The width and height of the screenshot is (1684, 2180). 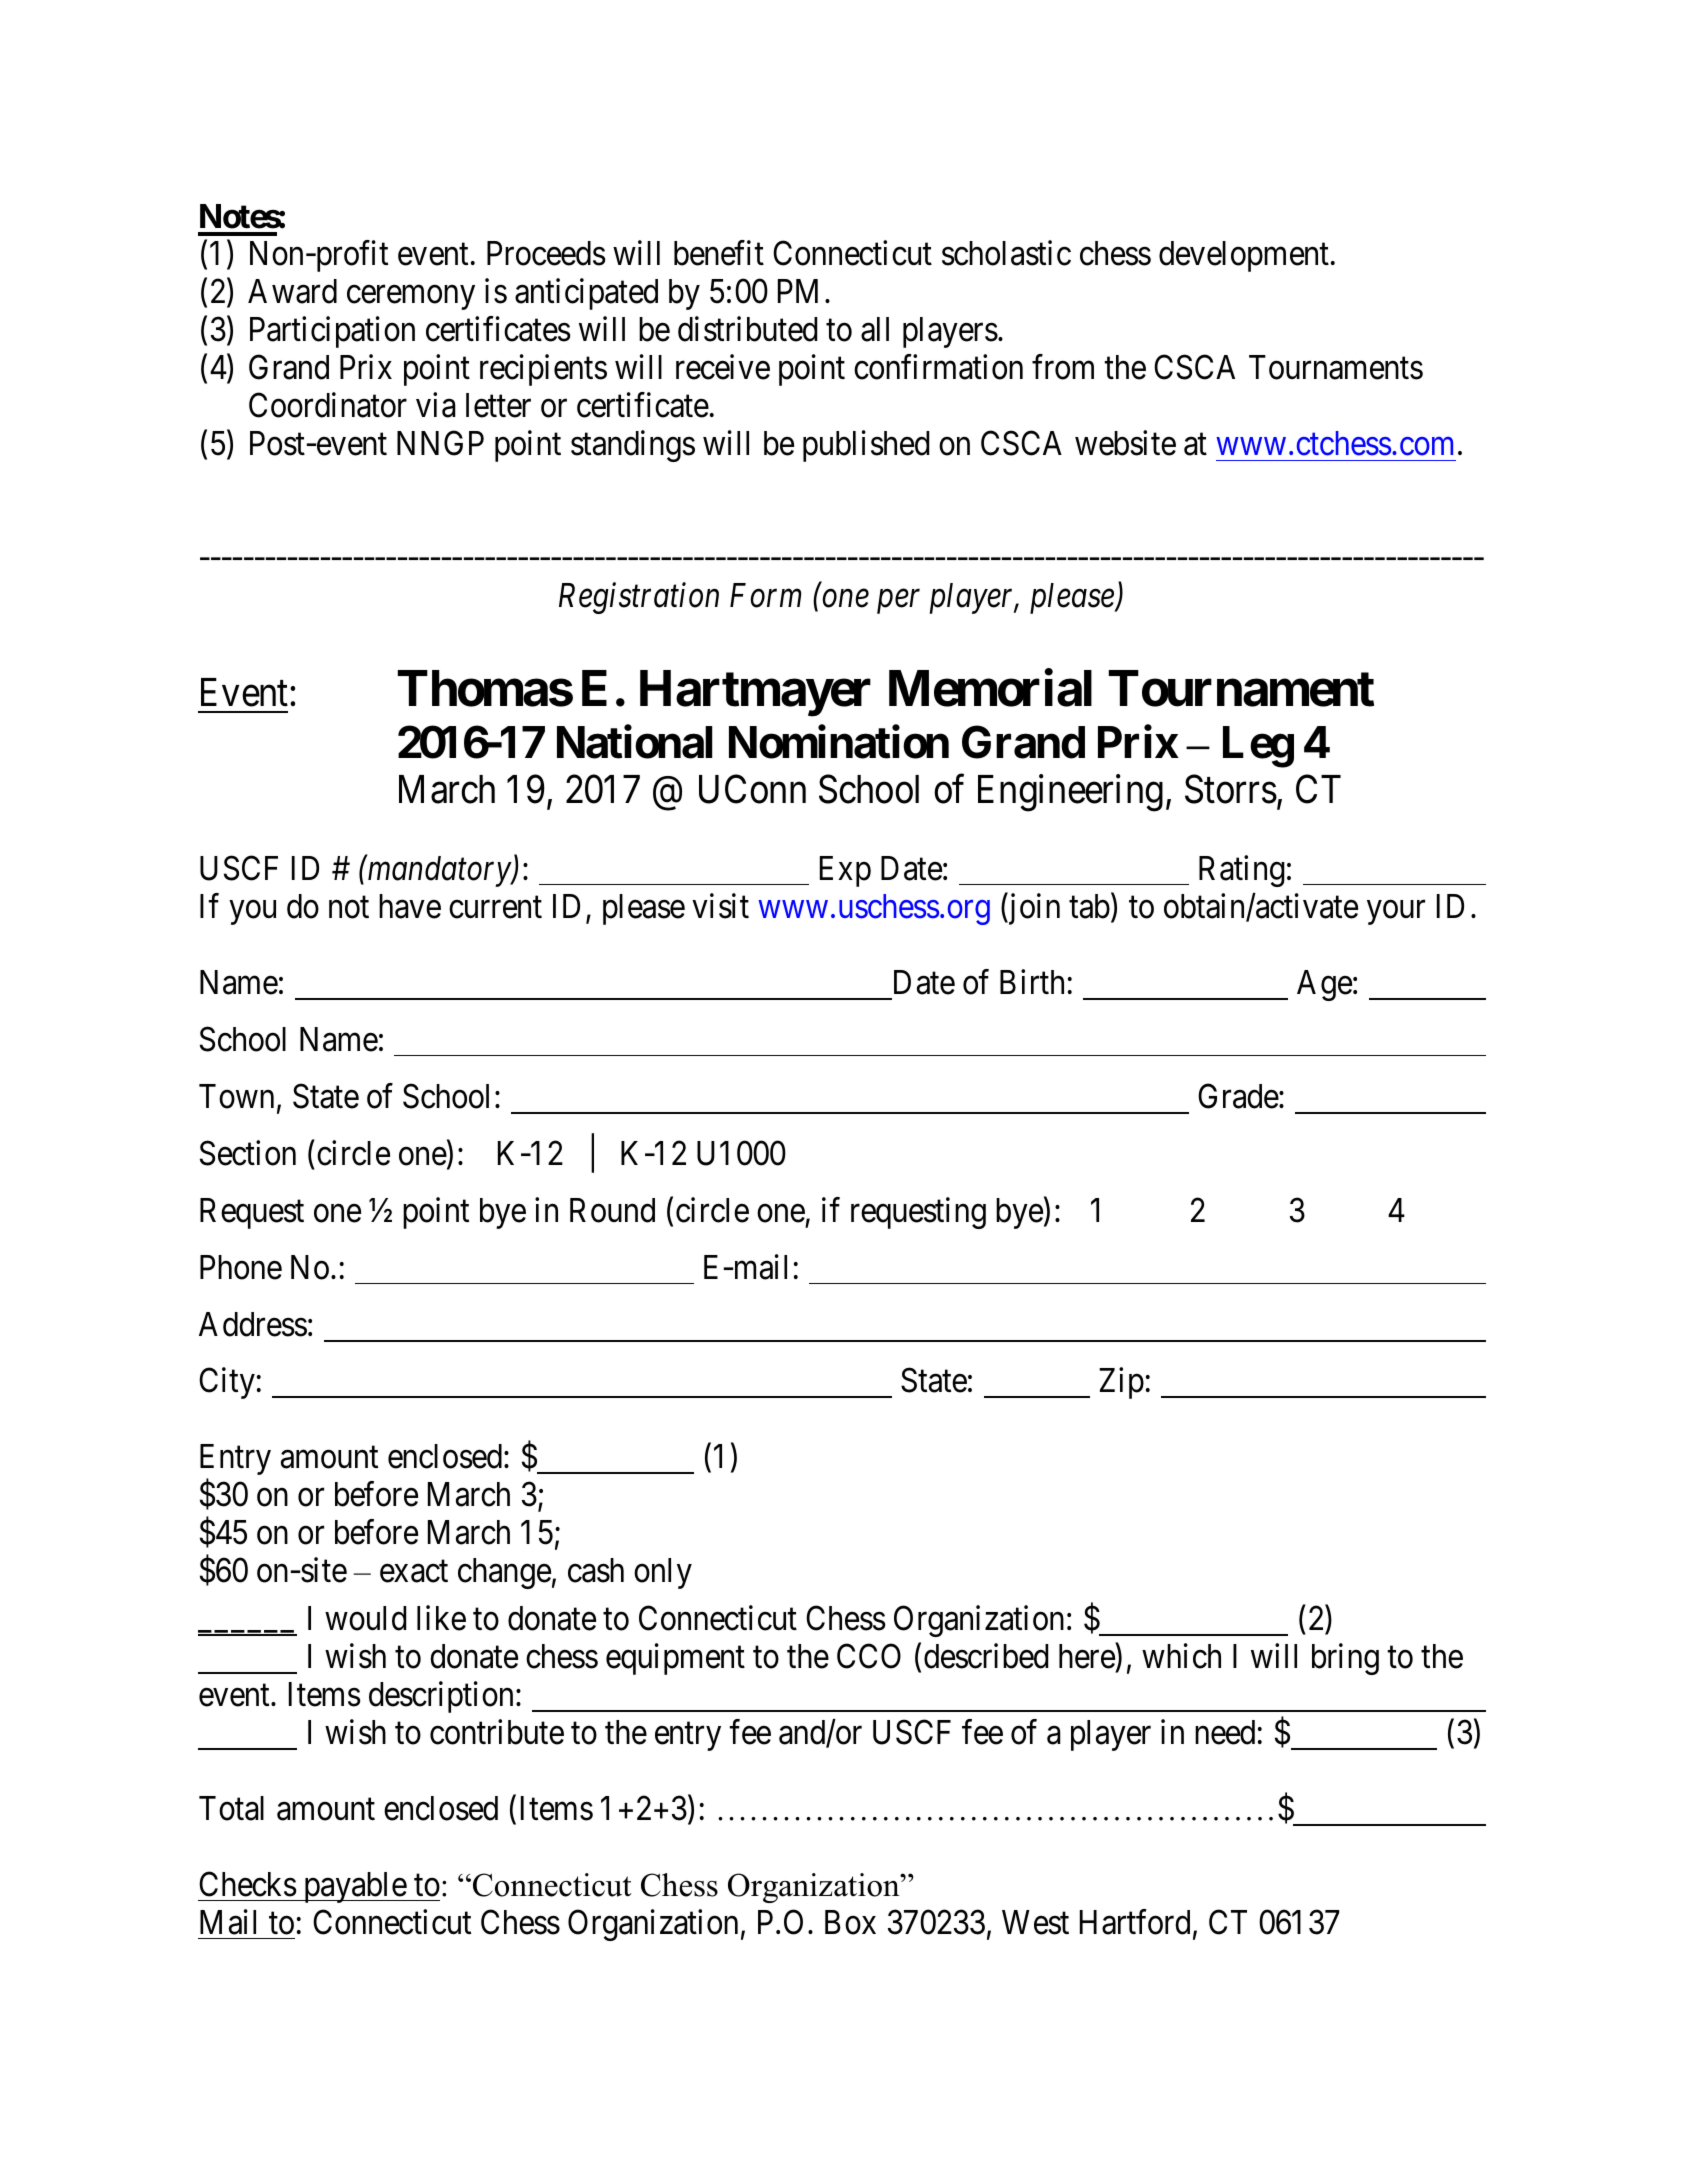 I want to click on Grade, so click(x=1238, y=1096).
